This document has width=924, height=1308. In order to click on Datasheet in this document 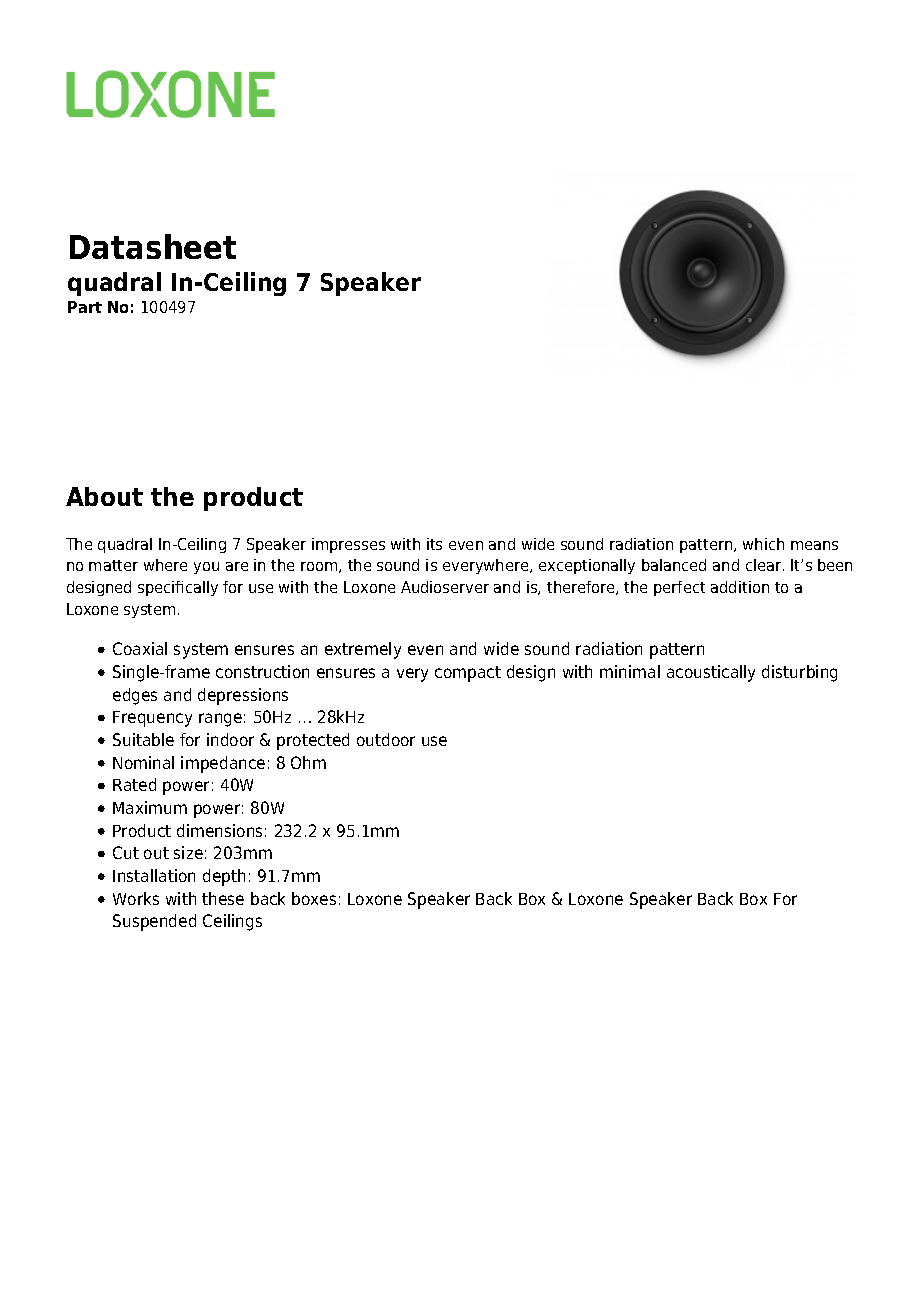, I will do `click(153, 246)`.
